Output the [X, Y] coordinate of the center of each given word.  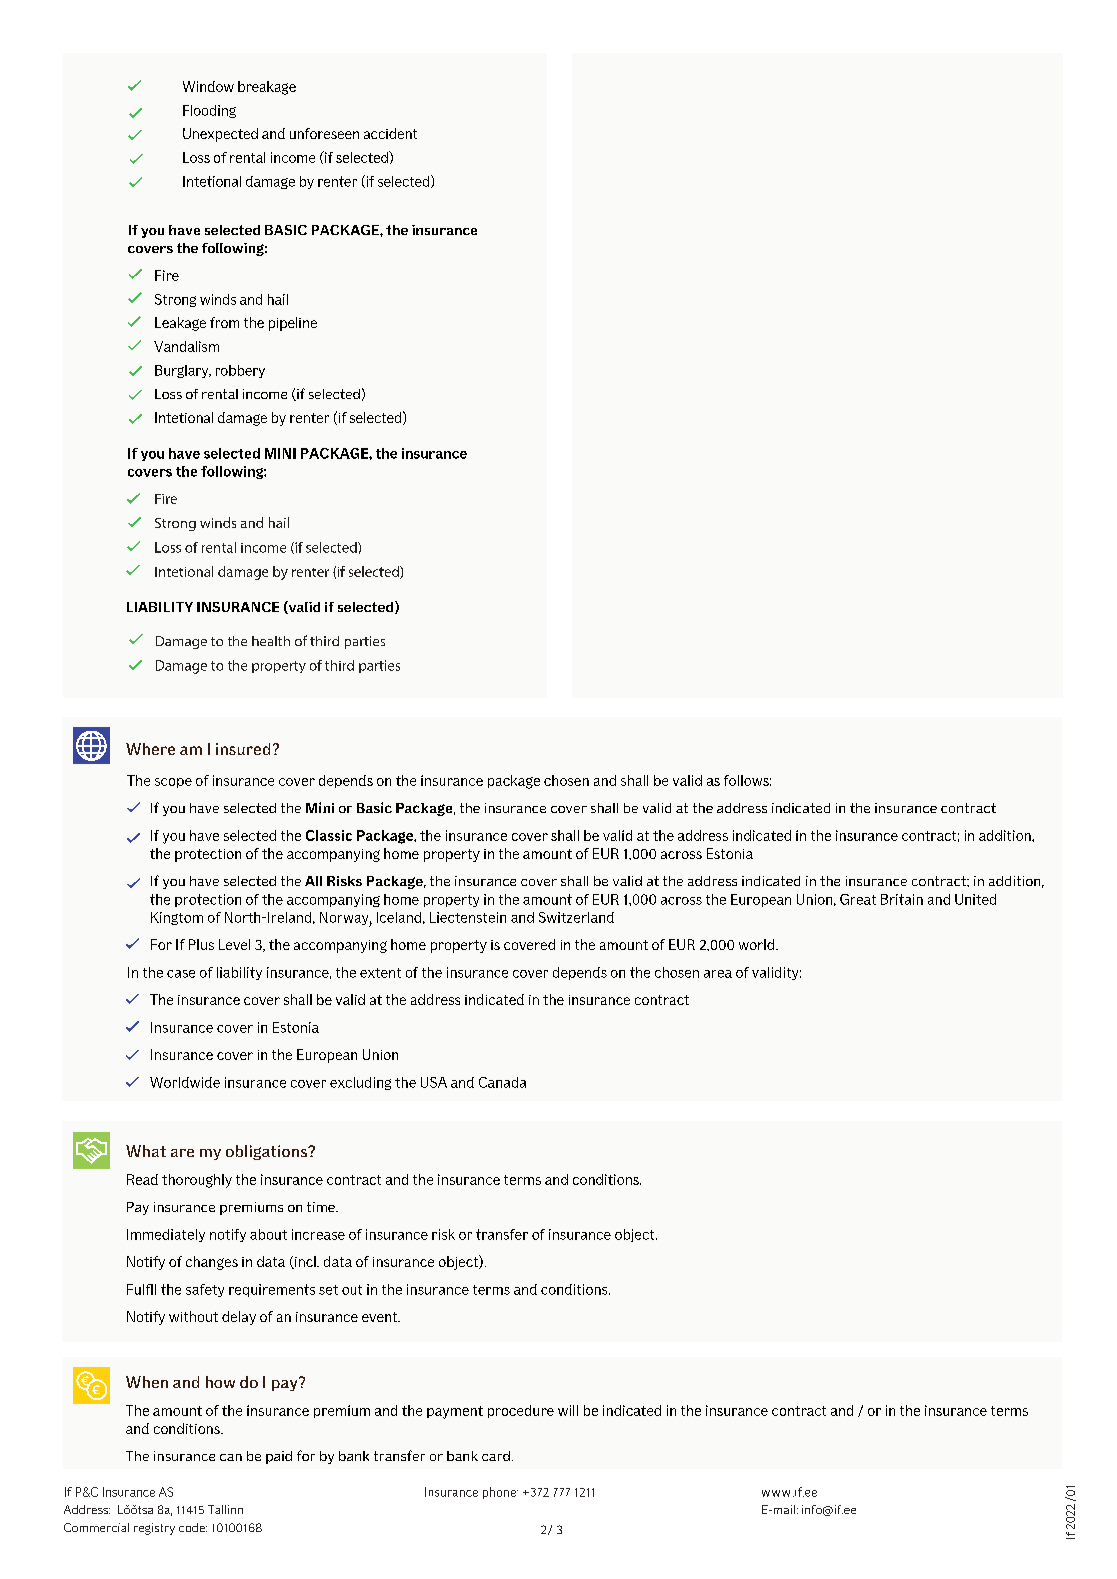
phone [500, 1493]
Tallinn [225, 1509]
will [568, 1410]
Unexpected [220, 135]
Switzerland [576, 917]
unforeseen [324, 133]
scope [173, 783]
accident [390, 133]
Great [858, 899]
